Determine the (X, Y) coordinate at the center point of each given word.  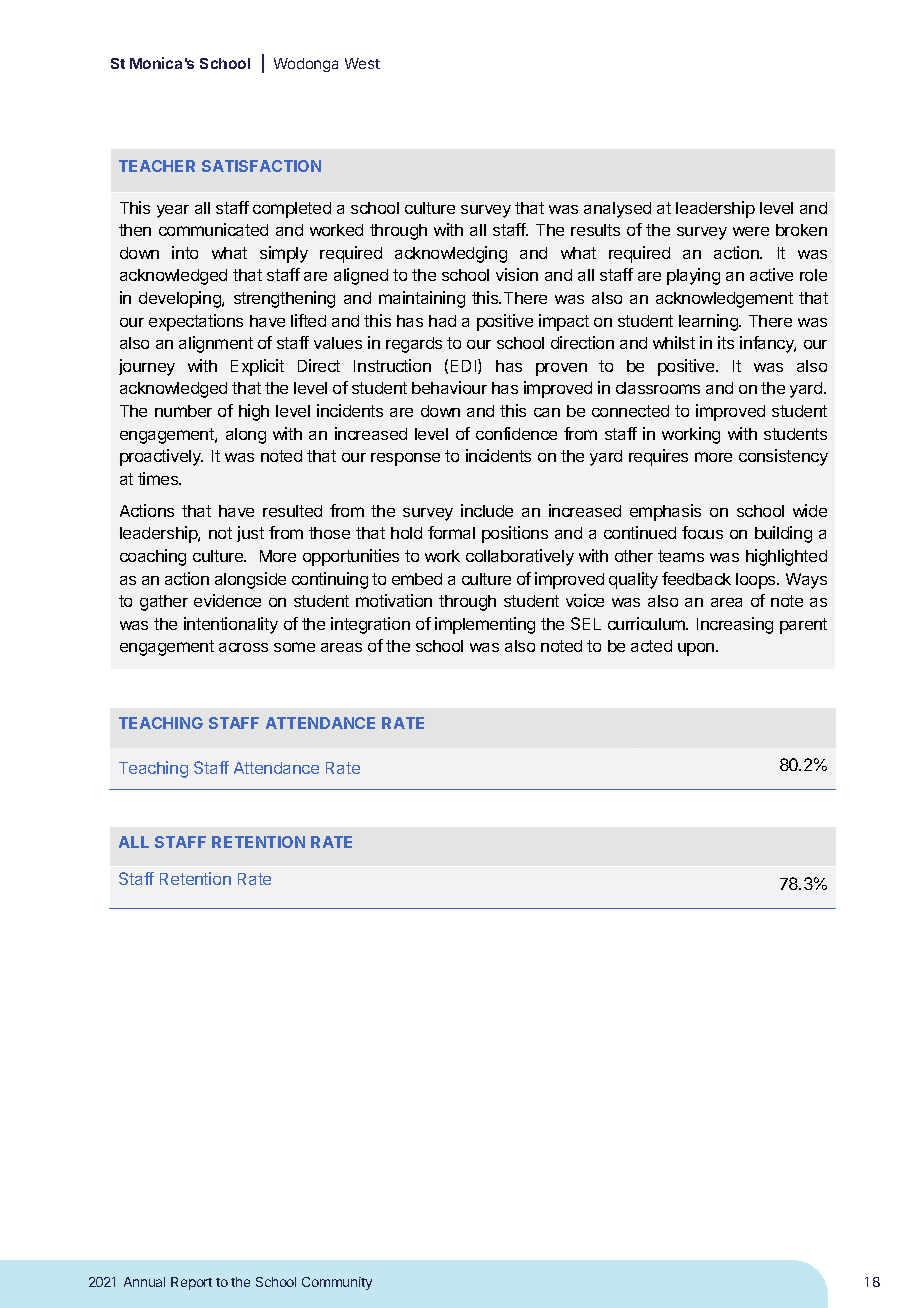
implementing (485, 625)
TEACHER (157, 166)
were (751, 231)
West (362, 63)
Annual (144, 1282)
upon (697, 649)
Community (337, 1283)
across (243, 647)
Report (191, 1283)
